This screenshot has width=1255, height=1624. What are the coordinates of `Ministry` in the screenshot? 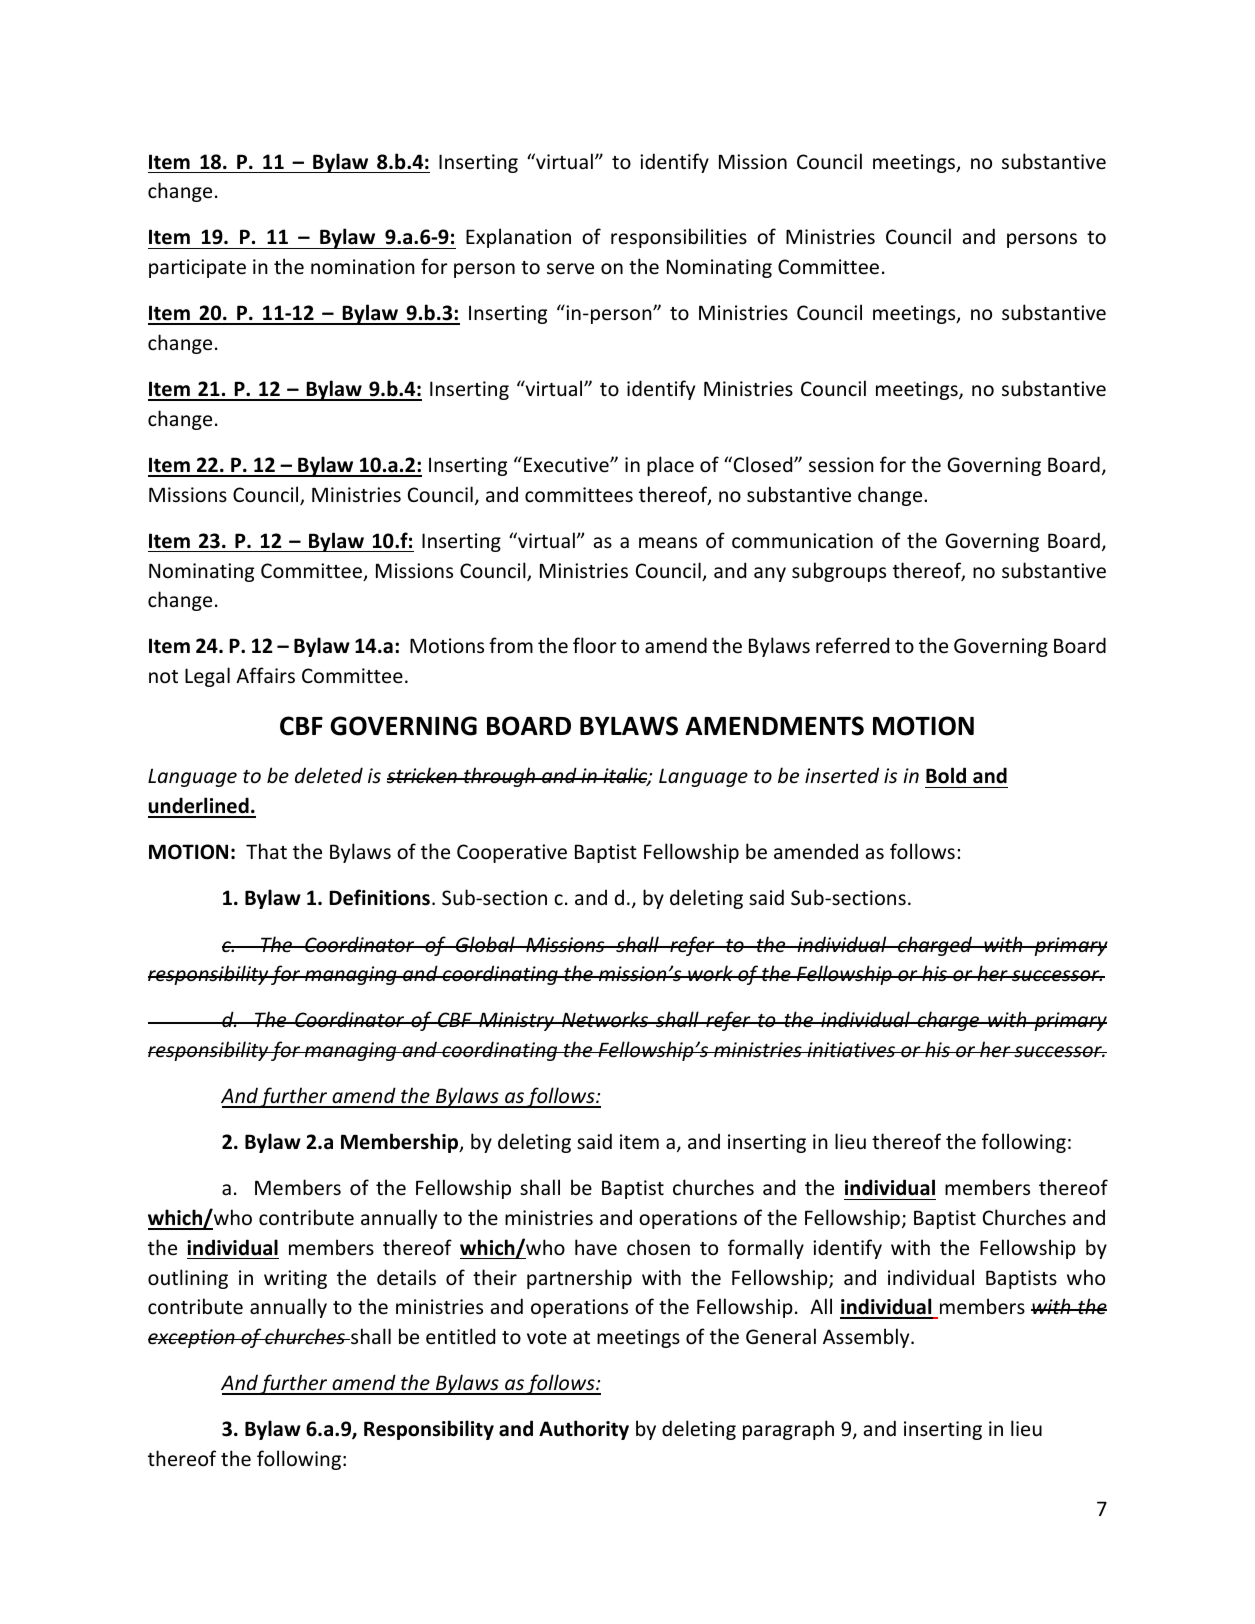 It's located at (517, 1021).
